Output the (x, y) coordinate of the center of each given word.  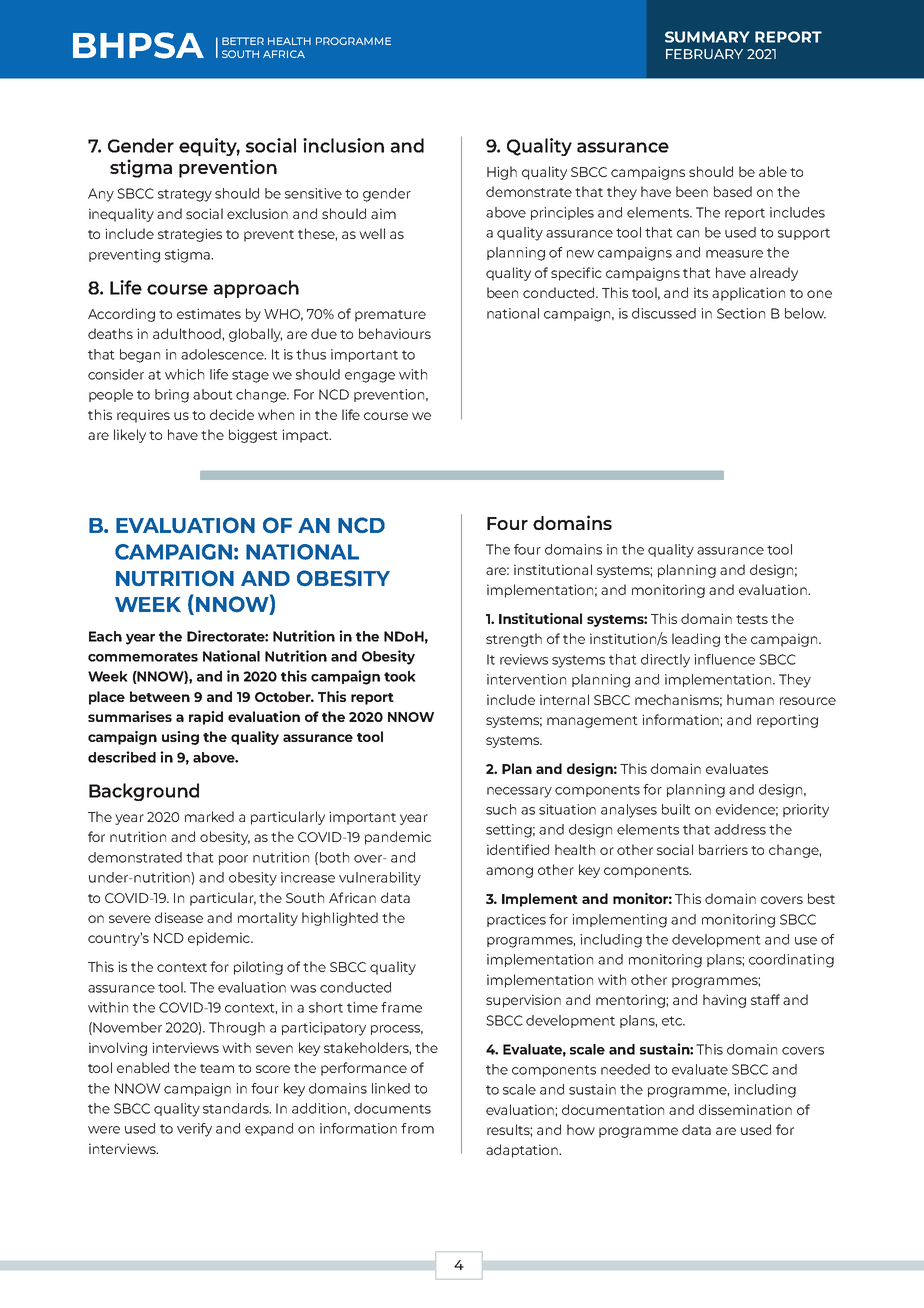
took (400, 676)
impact (306, 436)
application (748, 294)
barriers (723, 849)
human (750, 699)
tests (752, 619)
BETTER (243, 41)
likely (130, 436)
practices (516, 920)
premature (390, 316)
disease (179, 917)
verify (194, 1130)
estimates (209, 313)
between (160, 696)
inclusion (343, 145)
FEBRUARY (704, 54)
